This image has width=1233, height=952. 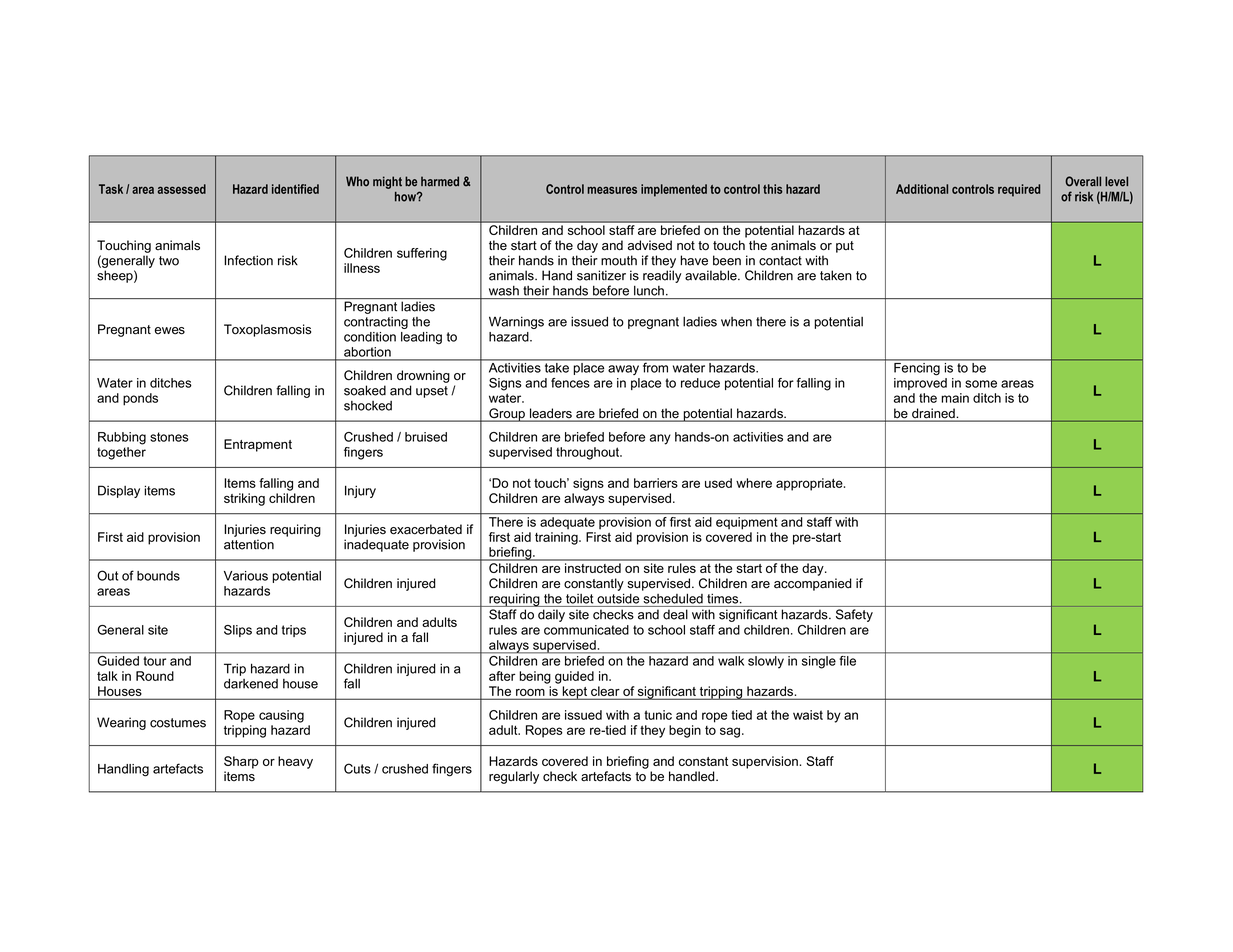 What do you see at coordinates (244, 499) in the image?
I see `striking` at bounding box center [244, 499].
